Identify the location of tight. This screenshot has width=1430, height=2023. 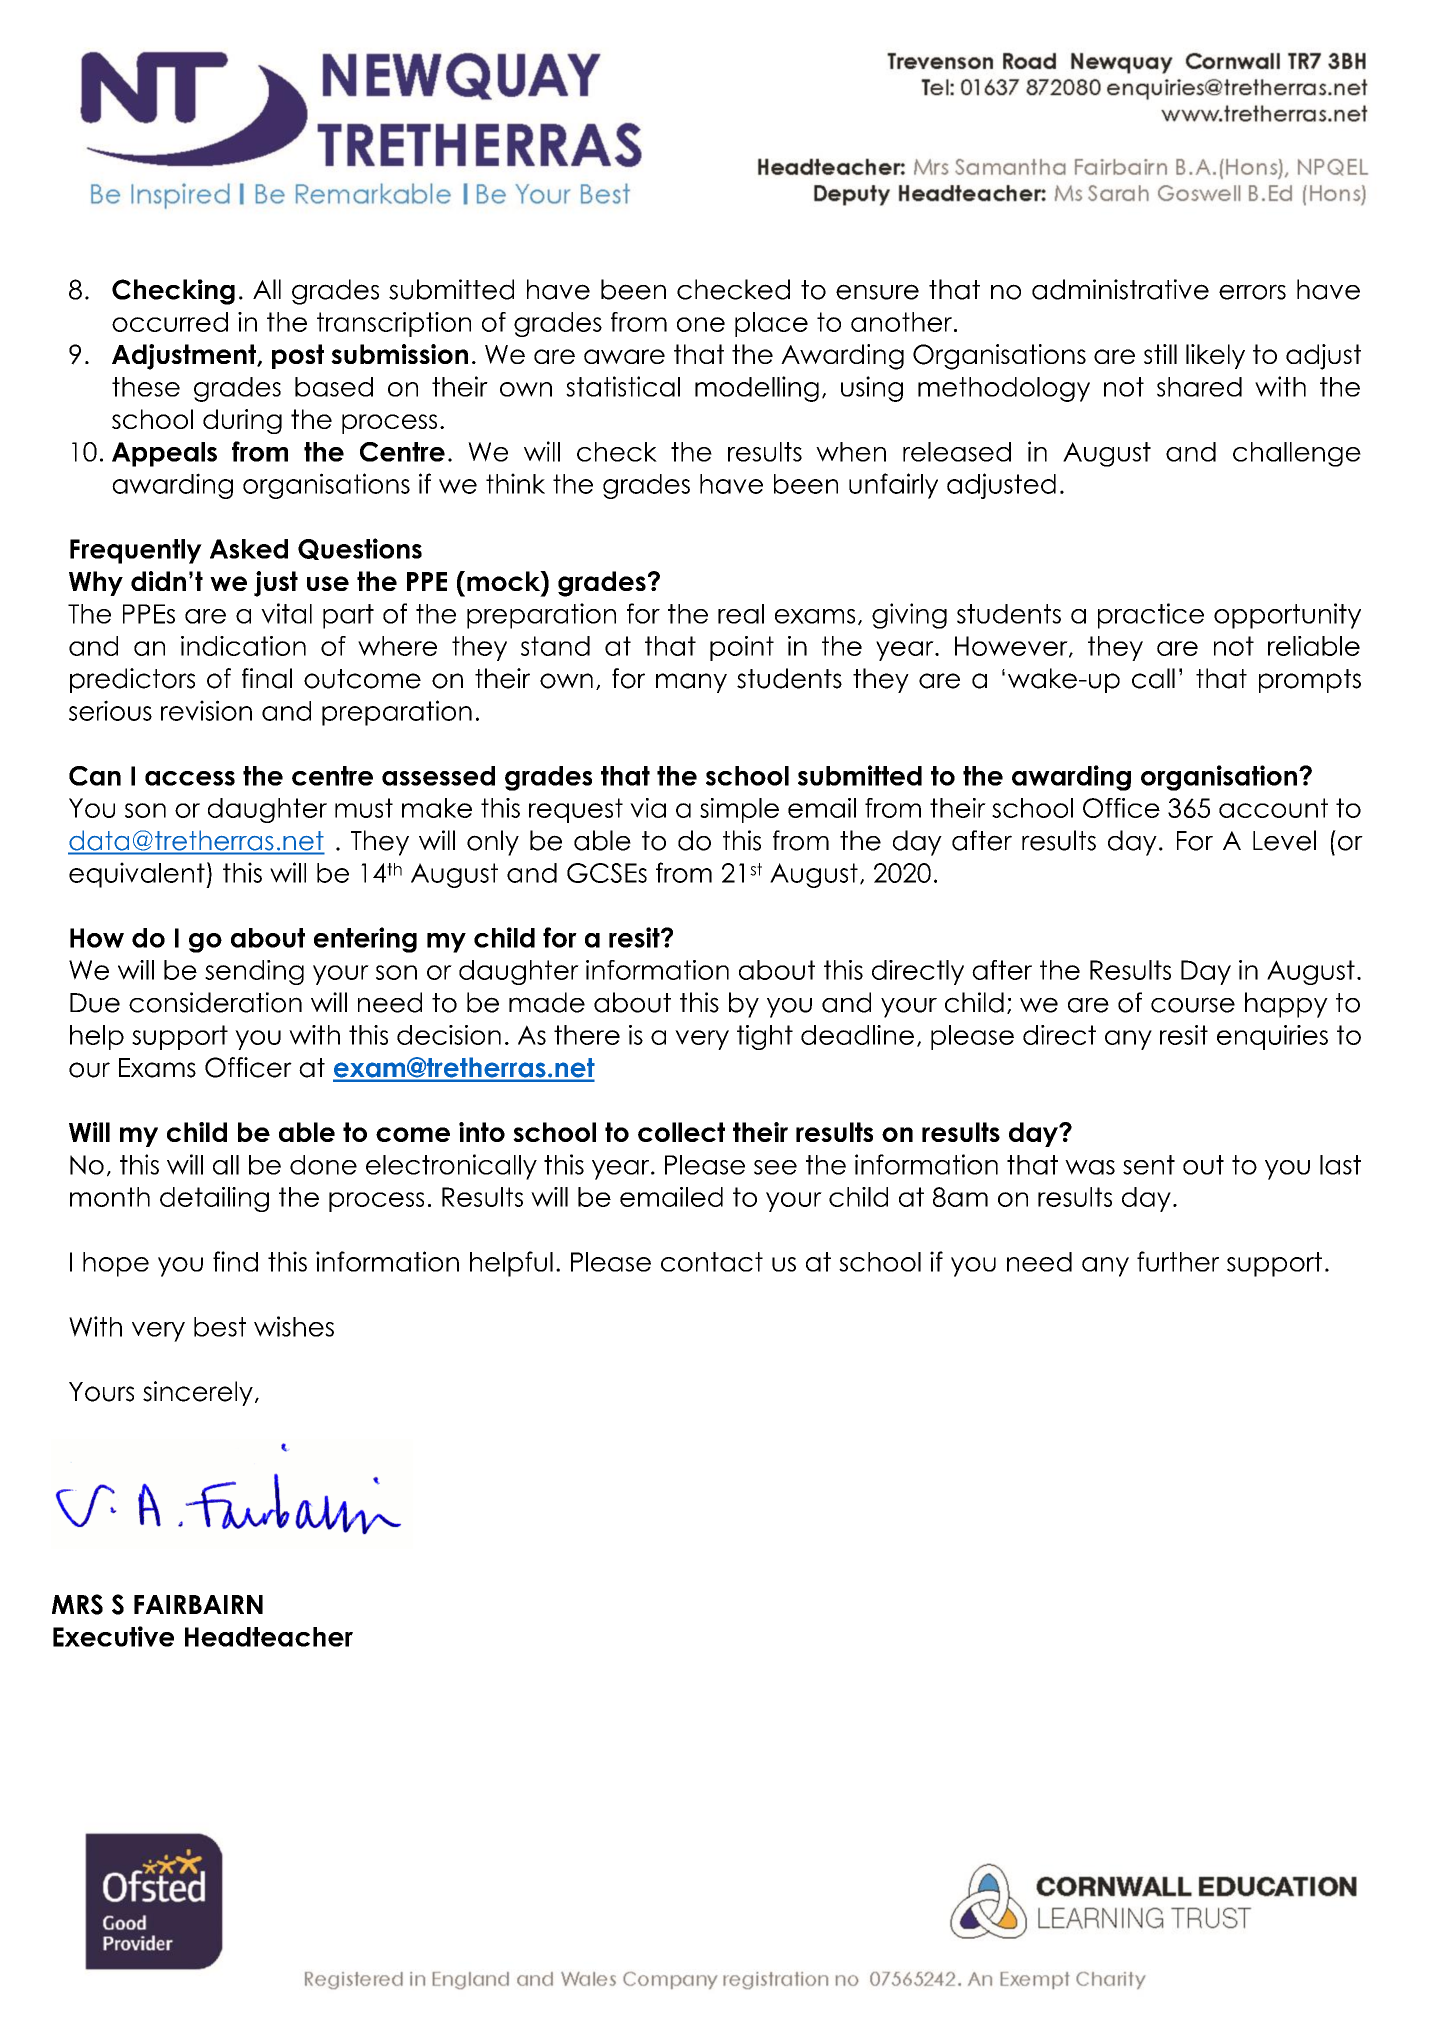
(765, 1037).
